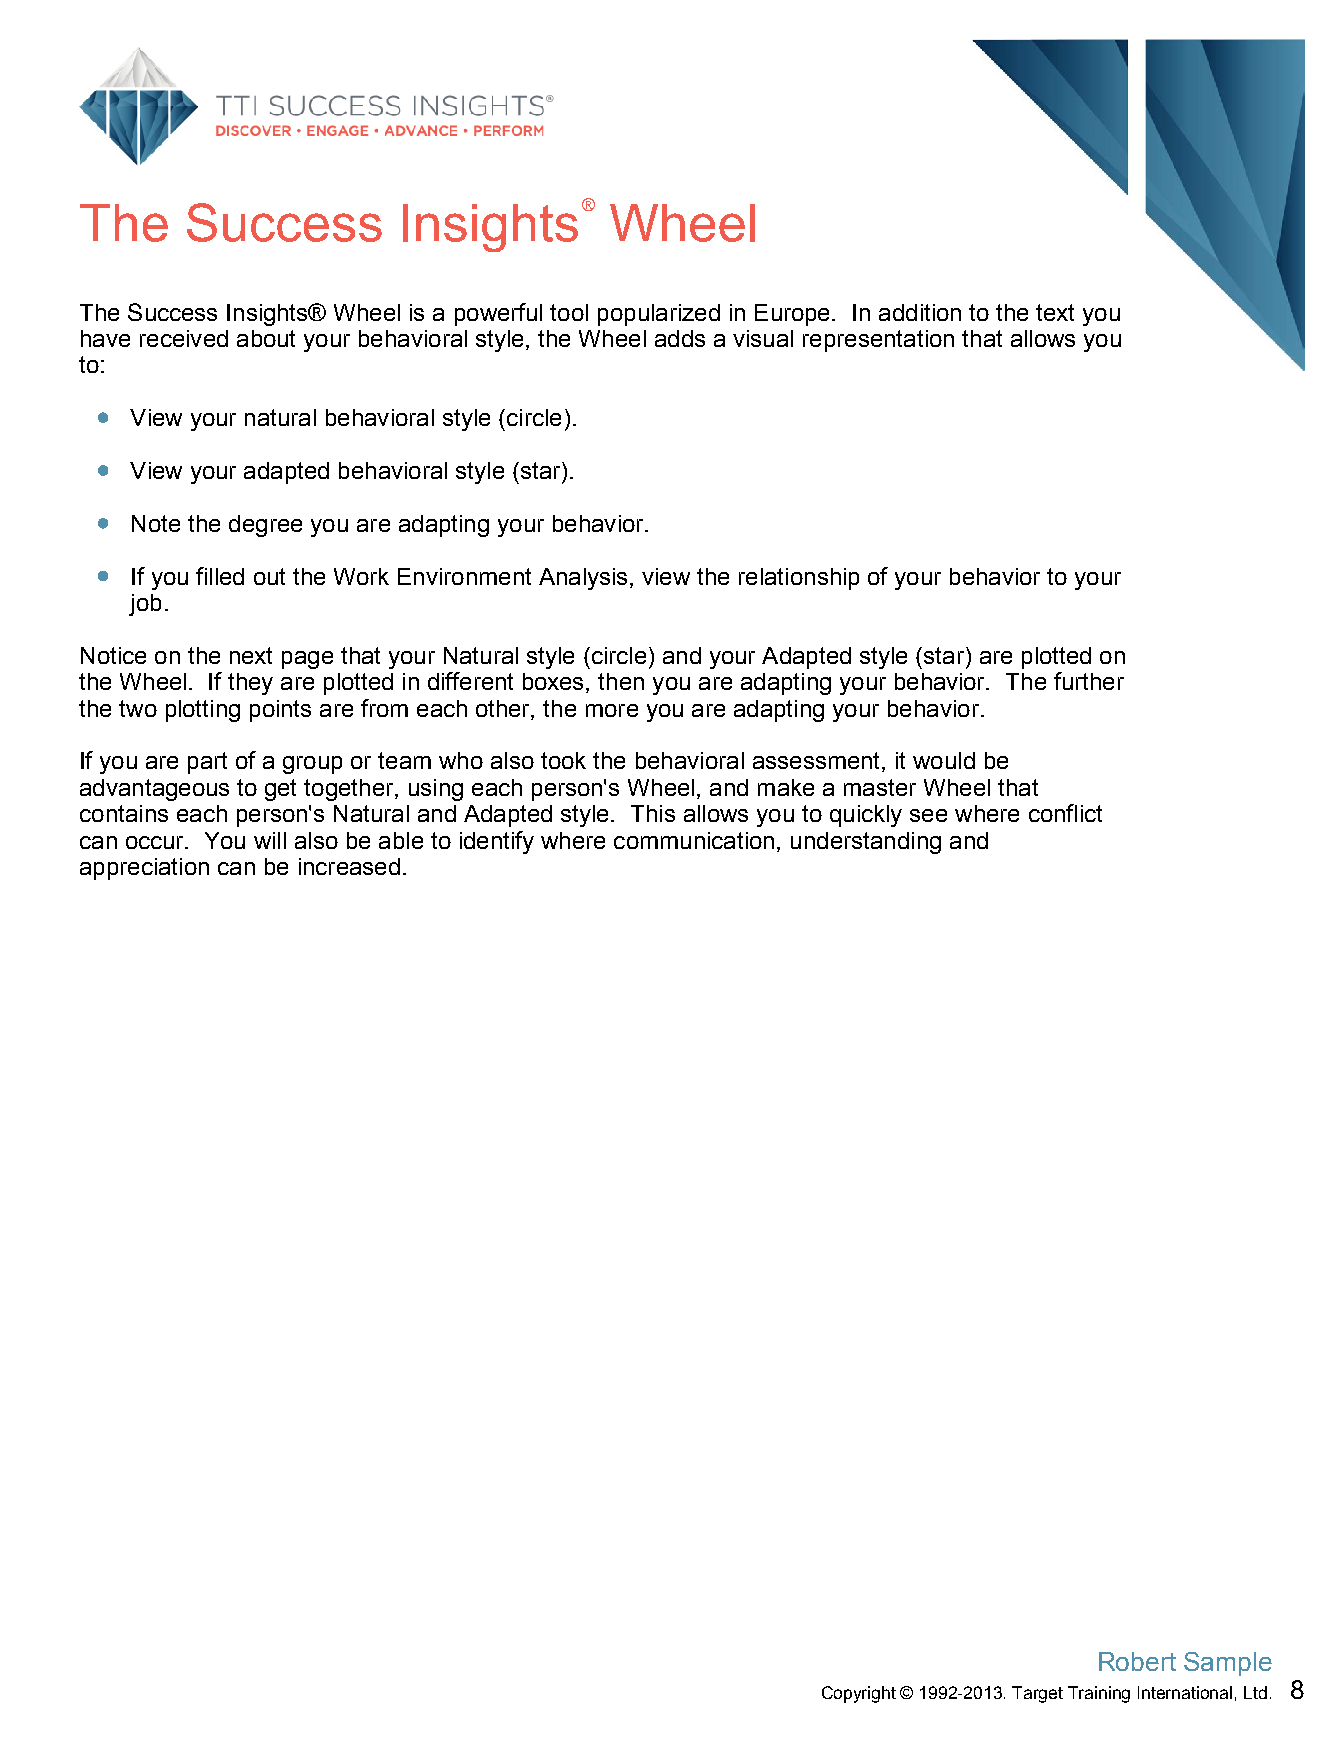 This document has height=1739, width=1344. Describe the element at coordinates (621, 681) in the document. I see `then` at that location.
